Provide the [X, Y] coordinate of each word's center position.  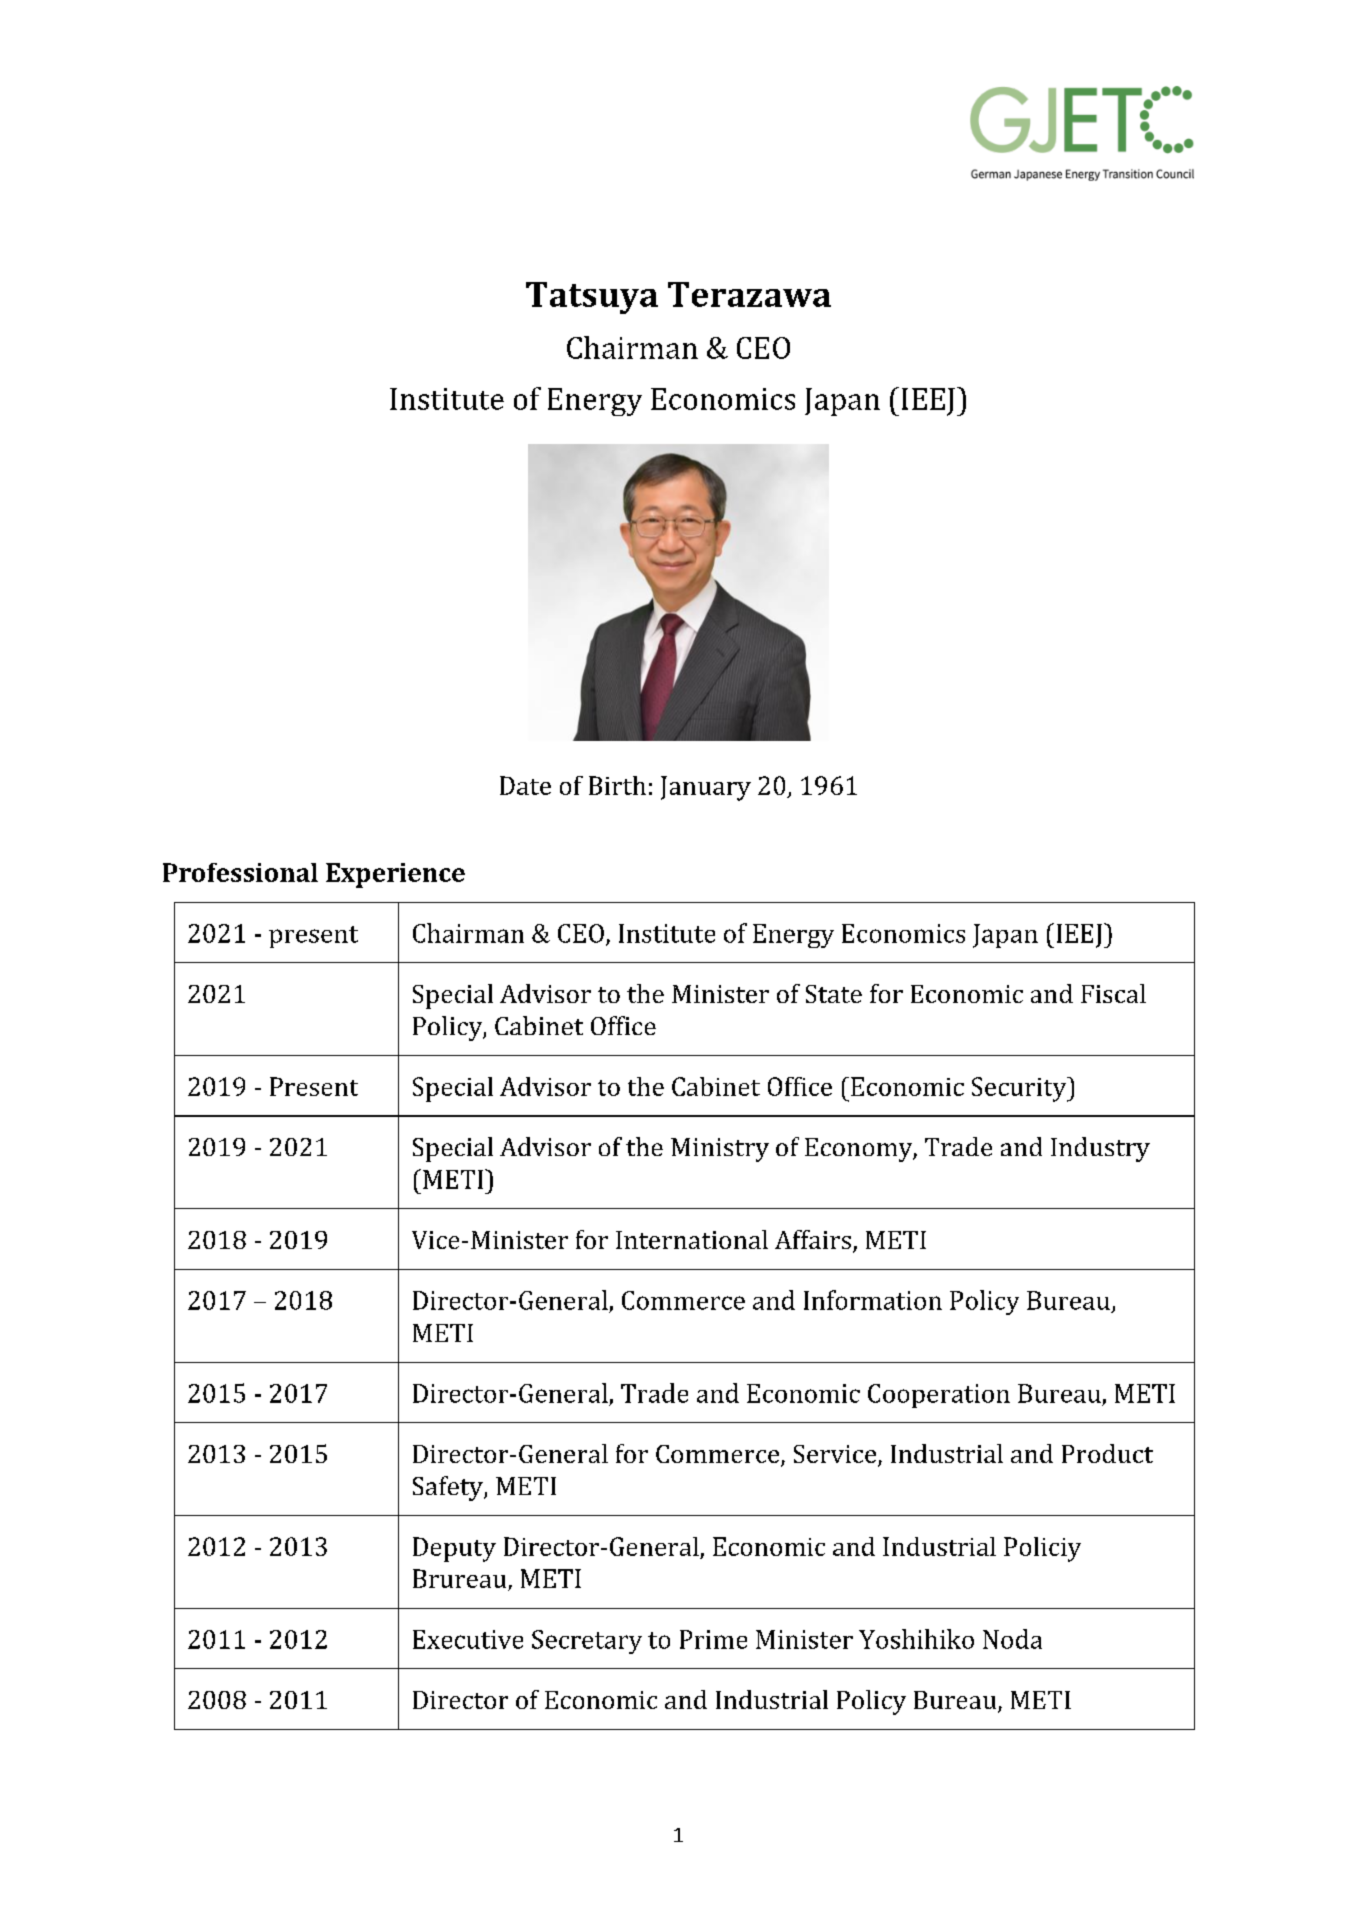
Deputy [454, 1549]
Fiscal [1113, 993]
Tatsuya [592, 298]
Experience [395, 875]
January [706, 788]
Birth [617, 785]
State [834, 994]
